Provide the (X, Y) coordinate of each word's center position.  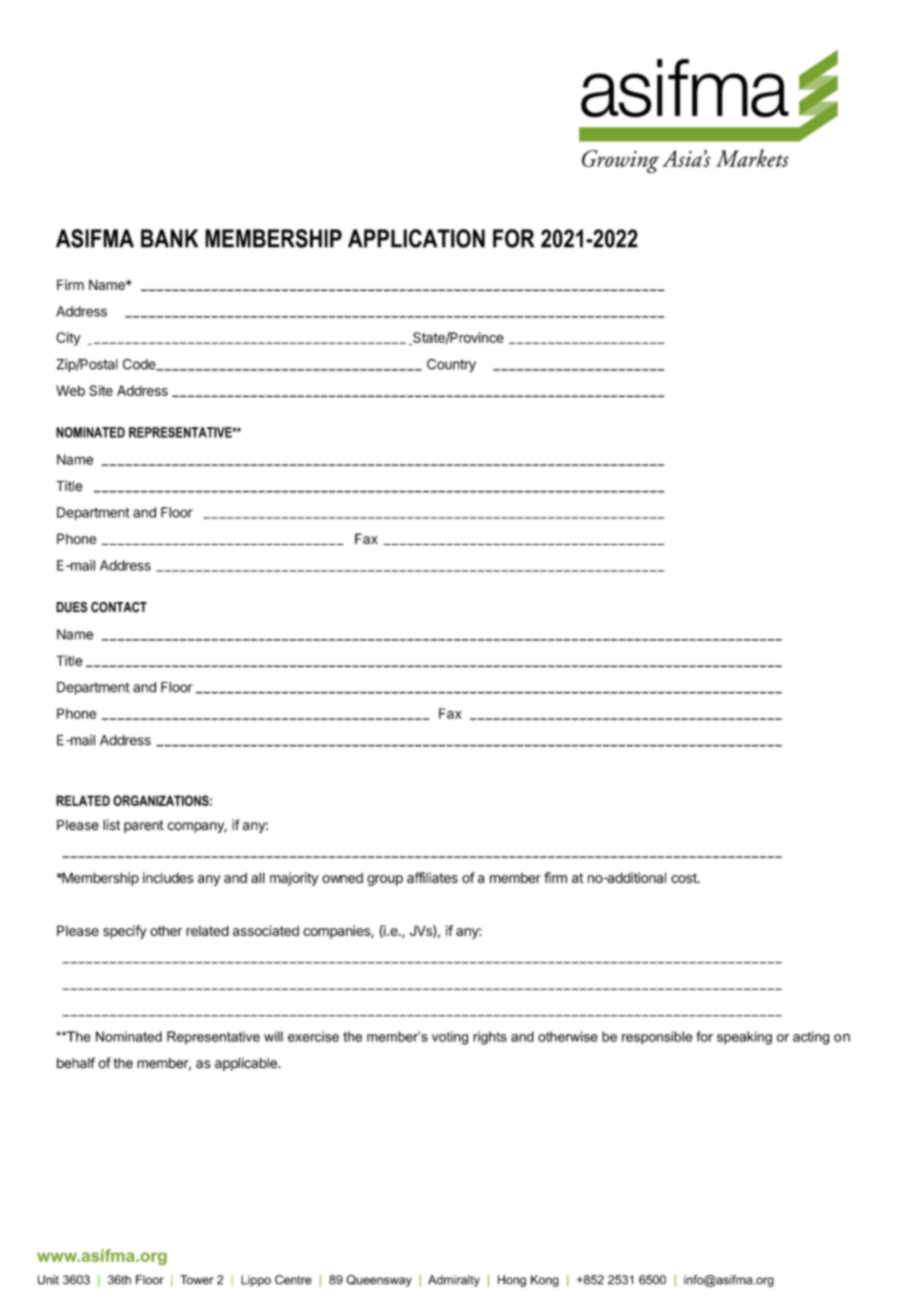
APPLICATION (416, 238)
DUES (71, 607)
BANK (169, 238)
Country (451, 365)
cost (685, 878)
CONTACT (119, 607)
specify (125, 932)
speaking (744, 1038)
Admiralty (454, 1281)
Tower (197, 1280)
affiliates (432, 877)
